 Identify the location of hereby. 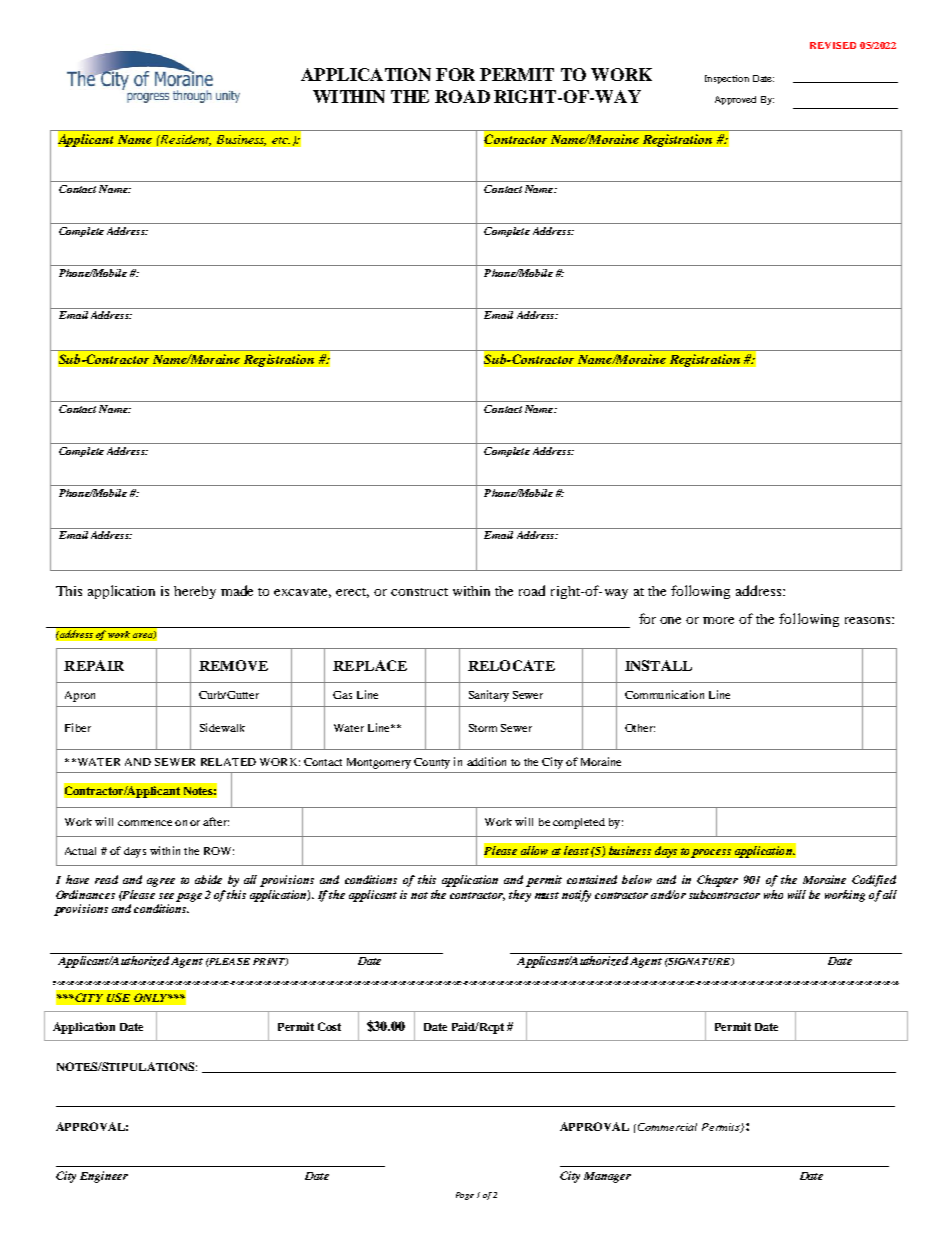
(195, 592).
